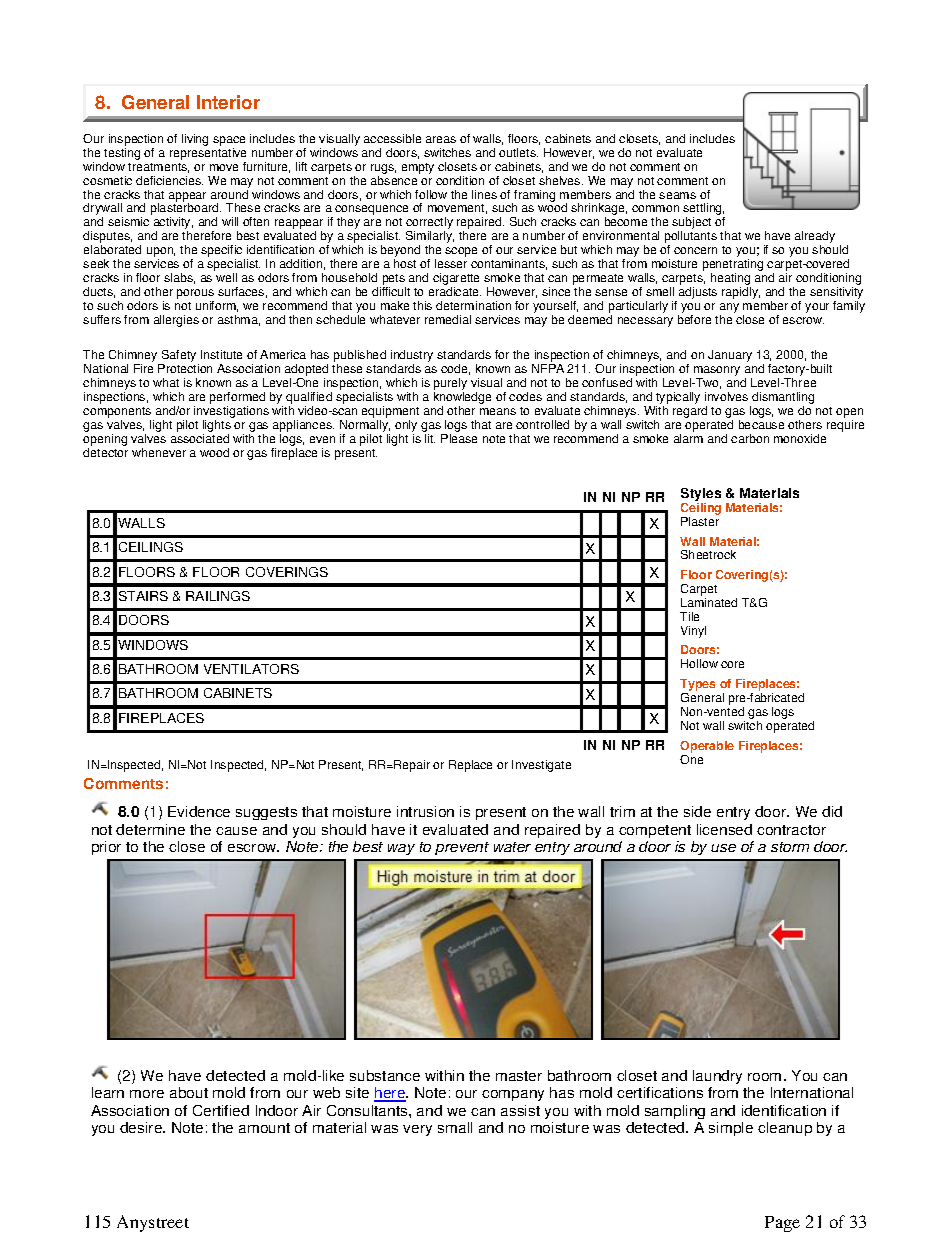 Image resolution: width=952 pixels, height=1233 pixels. I want to click on VENTILATORS, so click(251, 669).
